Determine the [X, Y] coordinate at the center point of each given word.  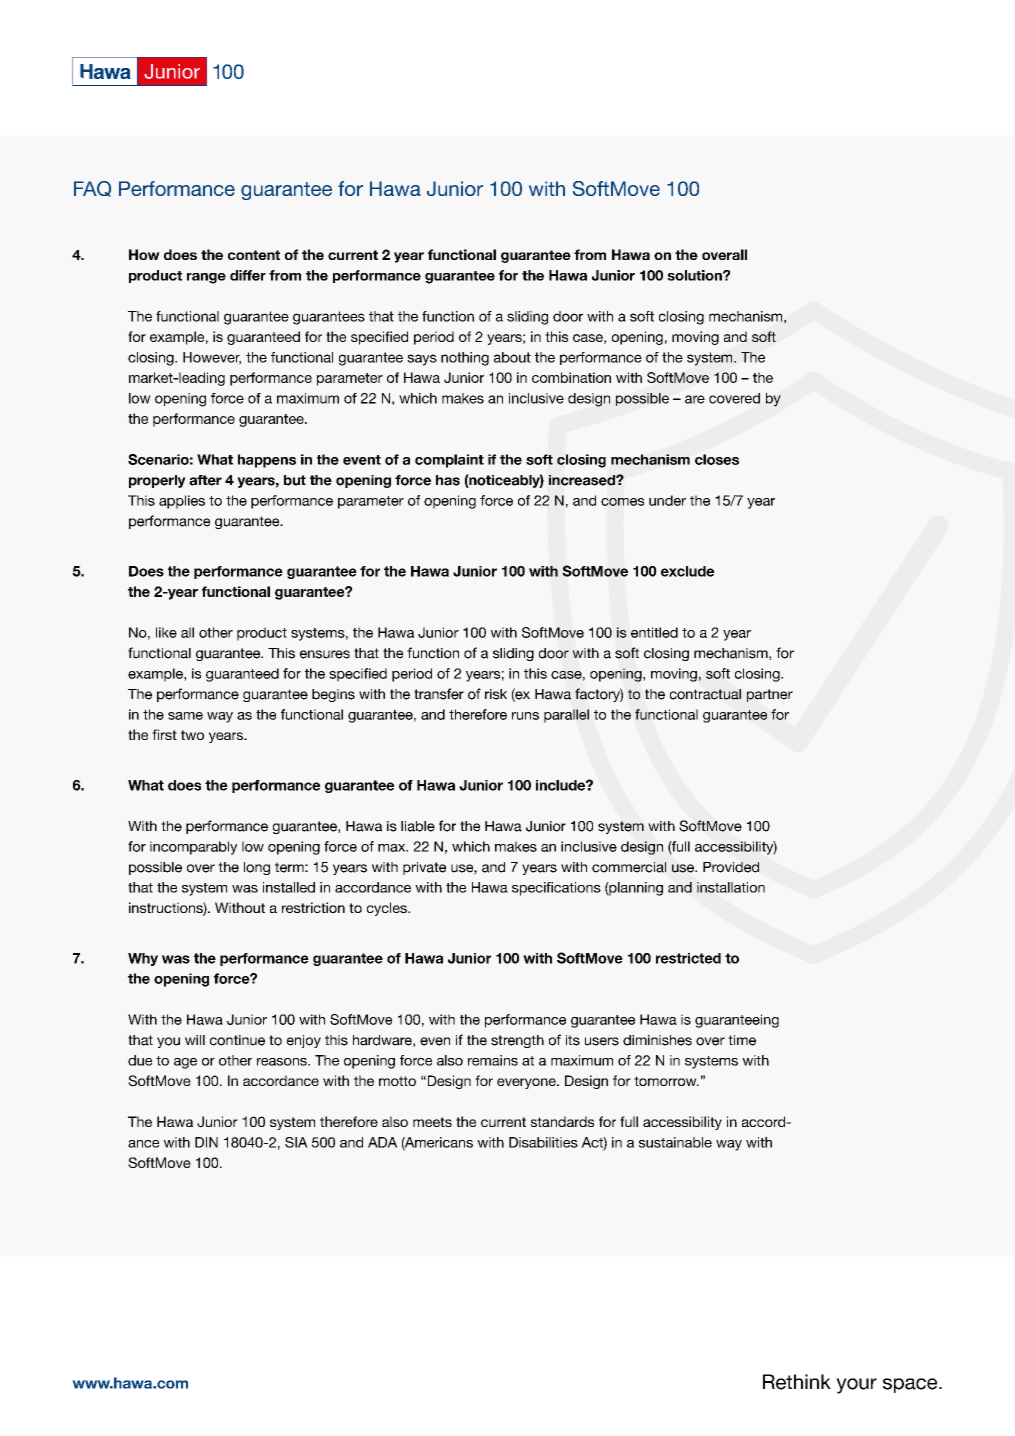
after [205, 480]
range [206, 278]
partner [770, 695]
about [512, 357]
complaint [449, 461]
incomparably [193, 848]
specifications [556, 889]
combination [571, 377]
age [185, 1063]
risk [496, 694]
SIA [296, 1142]
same [185, 716]
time [742, 1040]
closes [717, 459]
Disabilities [543, 1142]
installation [731, 887]
